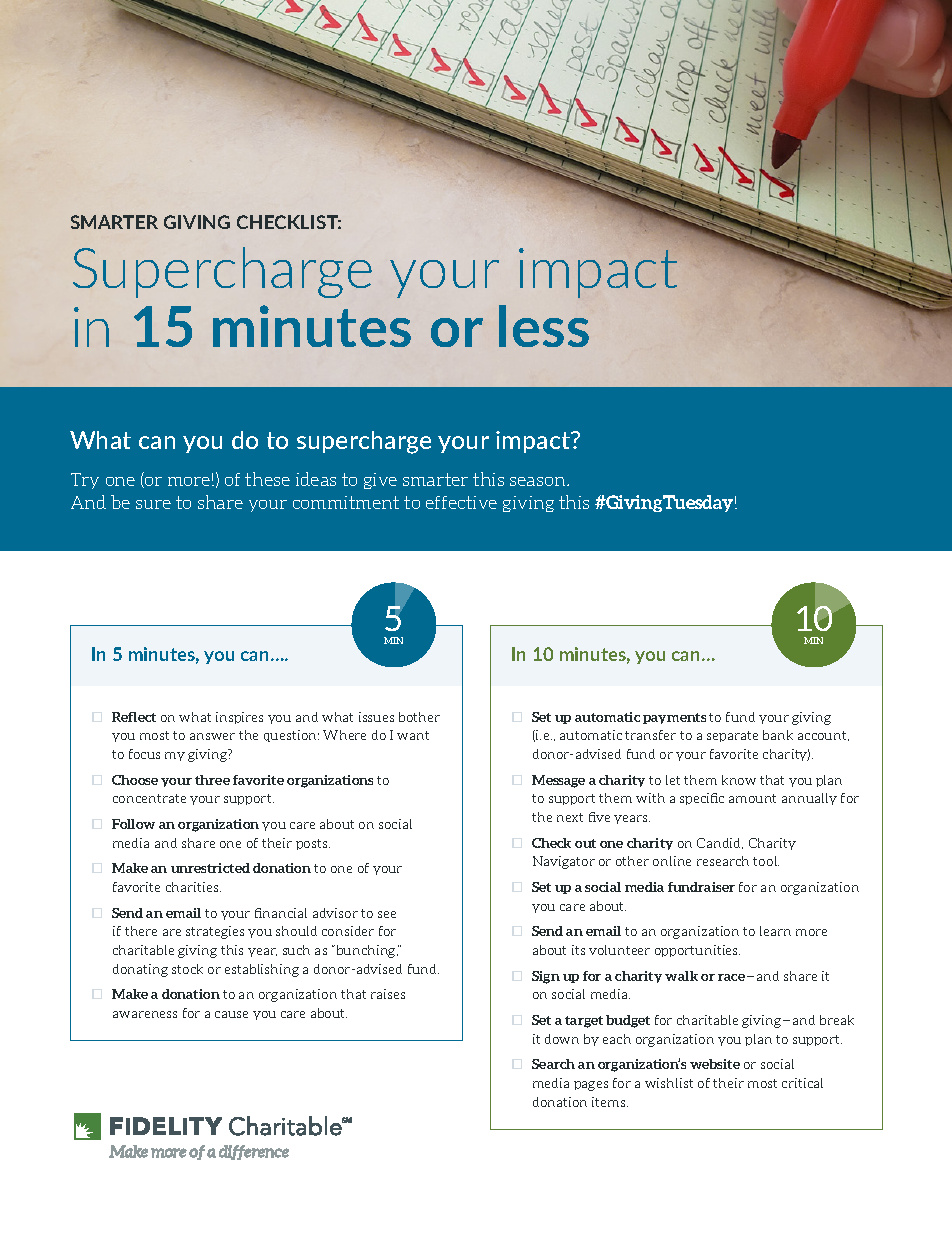 The image size is (952, 1233). I want to click on see, so click(387, 914).
